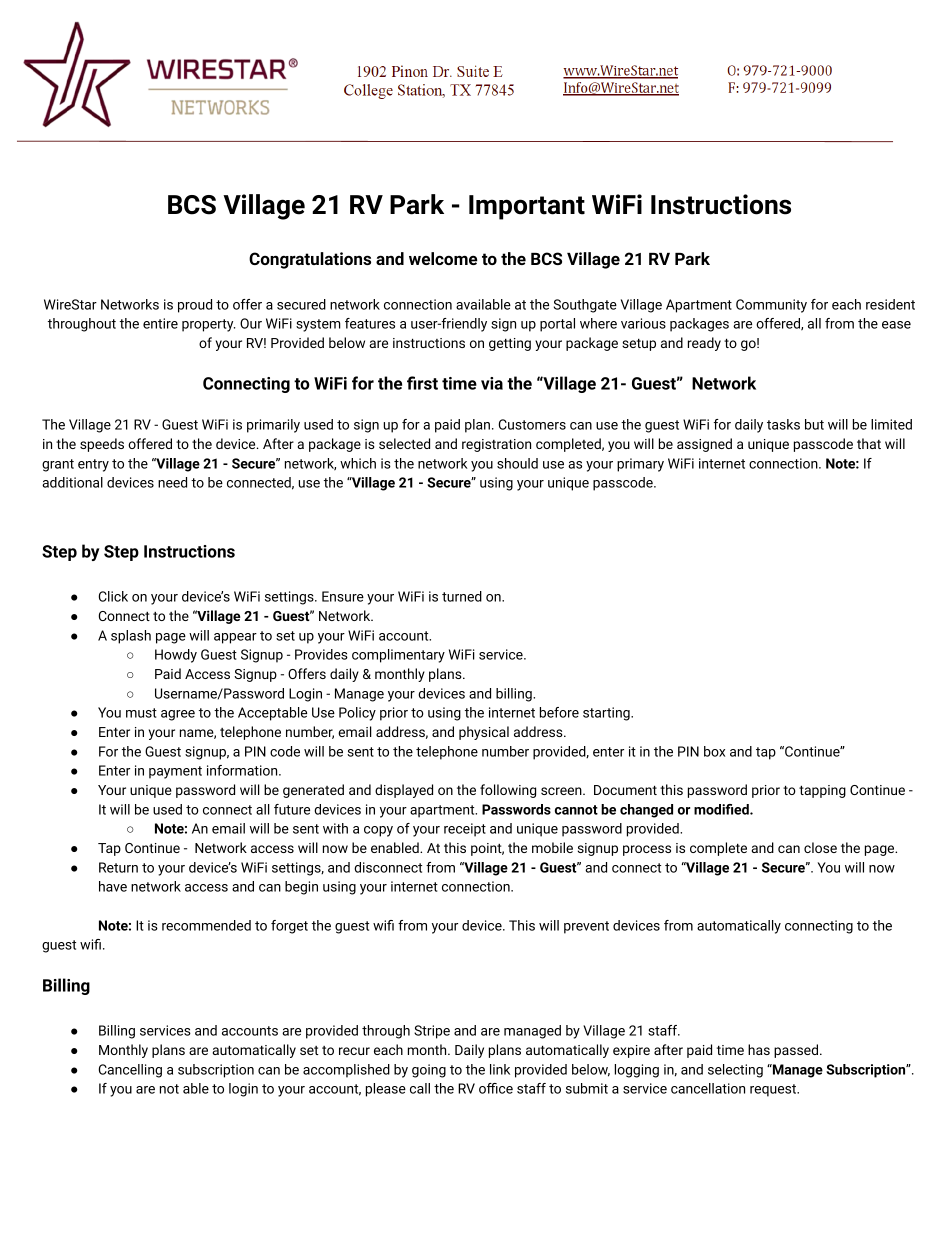 This screenshot has height=1233, width=952. Describe the element at coordinates (500, 1069) in the screenshot. I see `link` at that location.
